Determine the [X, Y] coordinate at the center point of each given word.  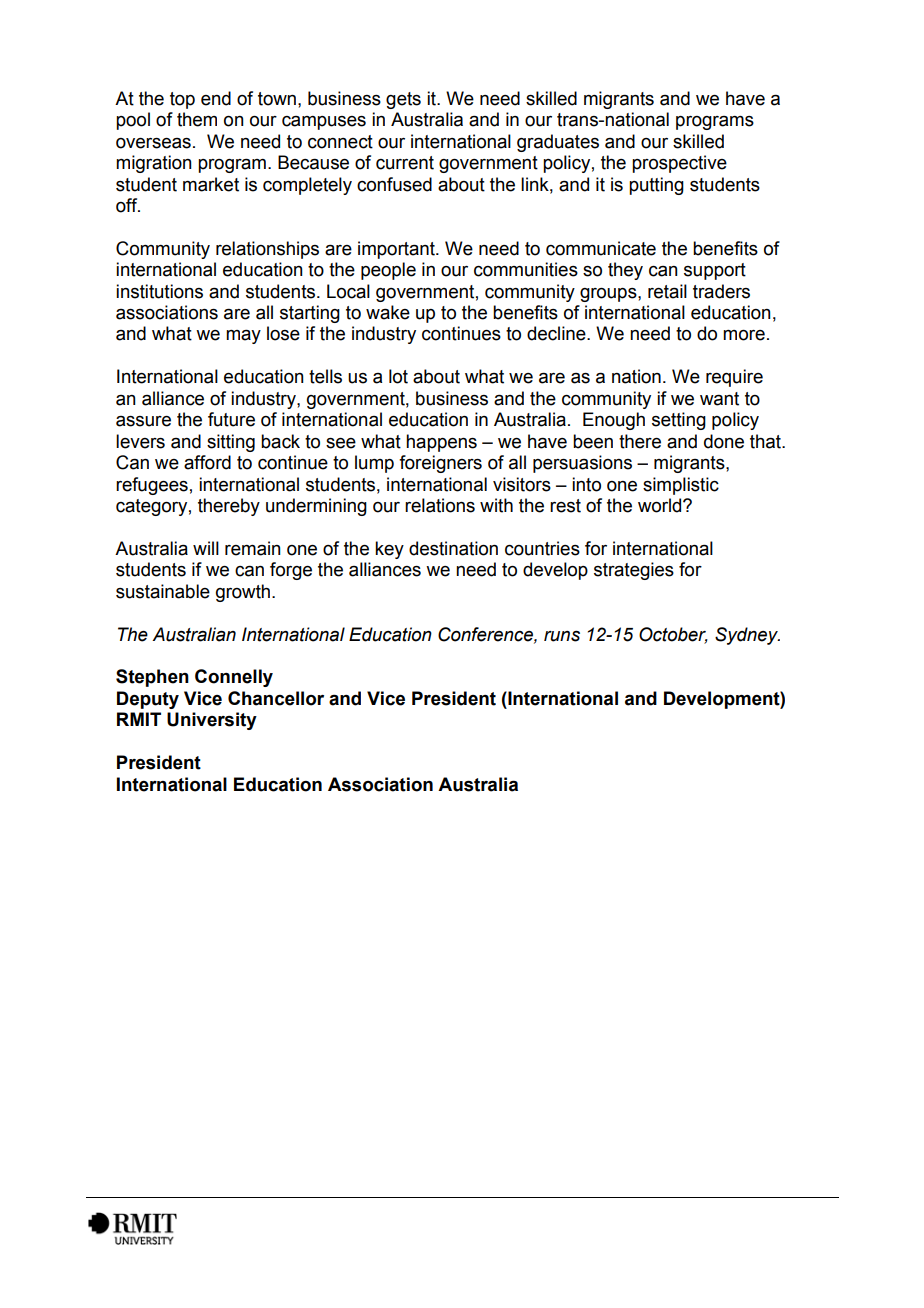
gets [403, 100]
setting [679, 421]
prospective [679, 164]
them [197, 119]
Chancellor [276, 698]
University [212, 721]
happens [441, 443]
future [231, 419]
